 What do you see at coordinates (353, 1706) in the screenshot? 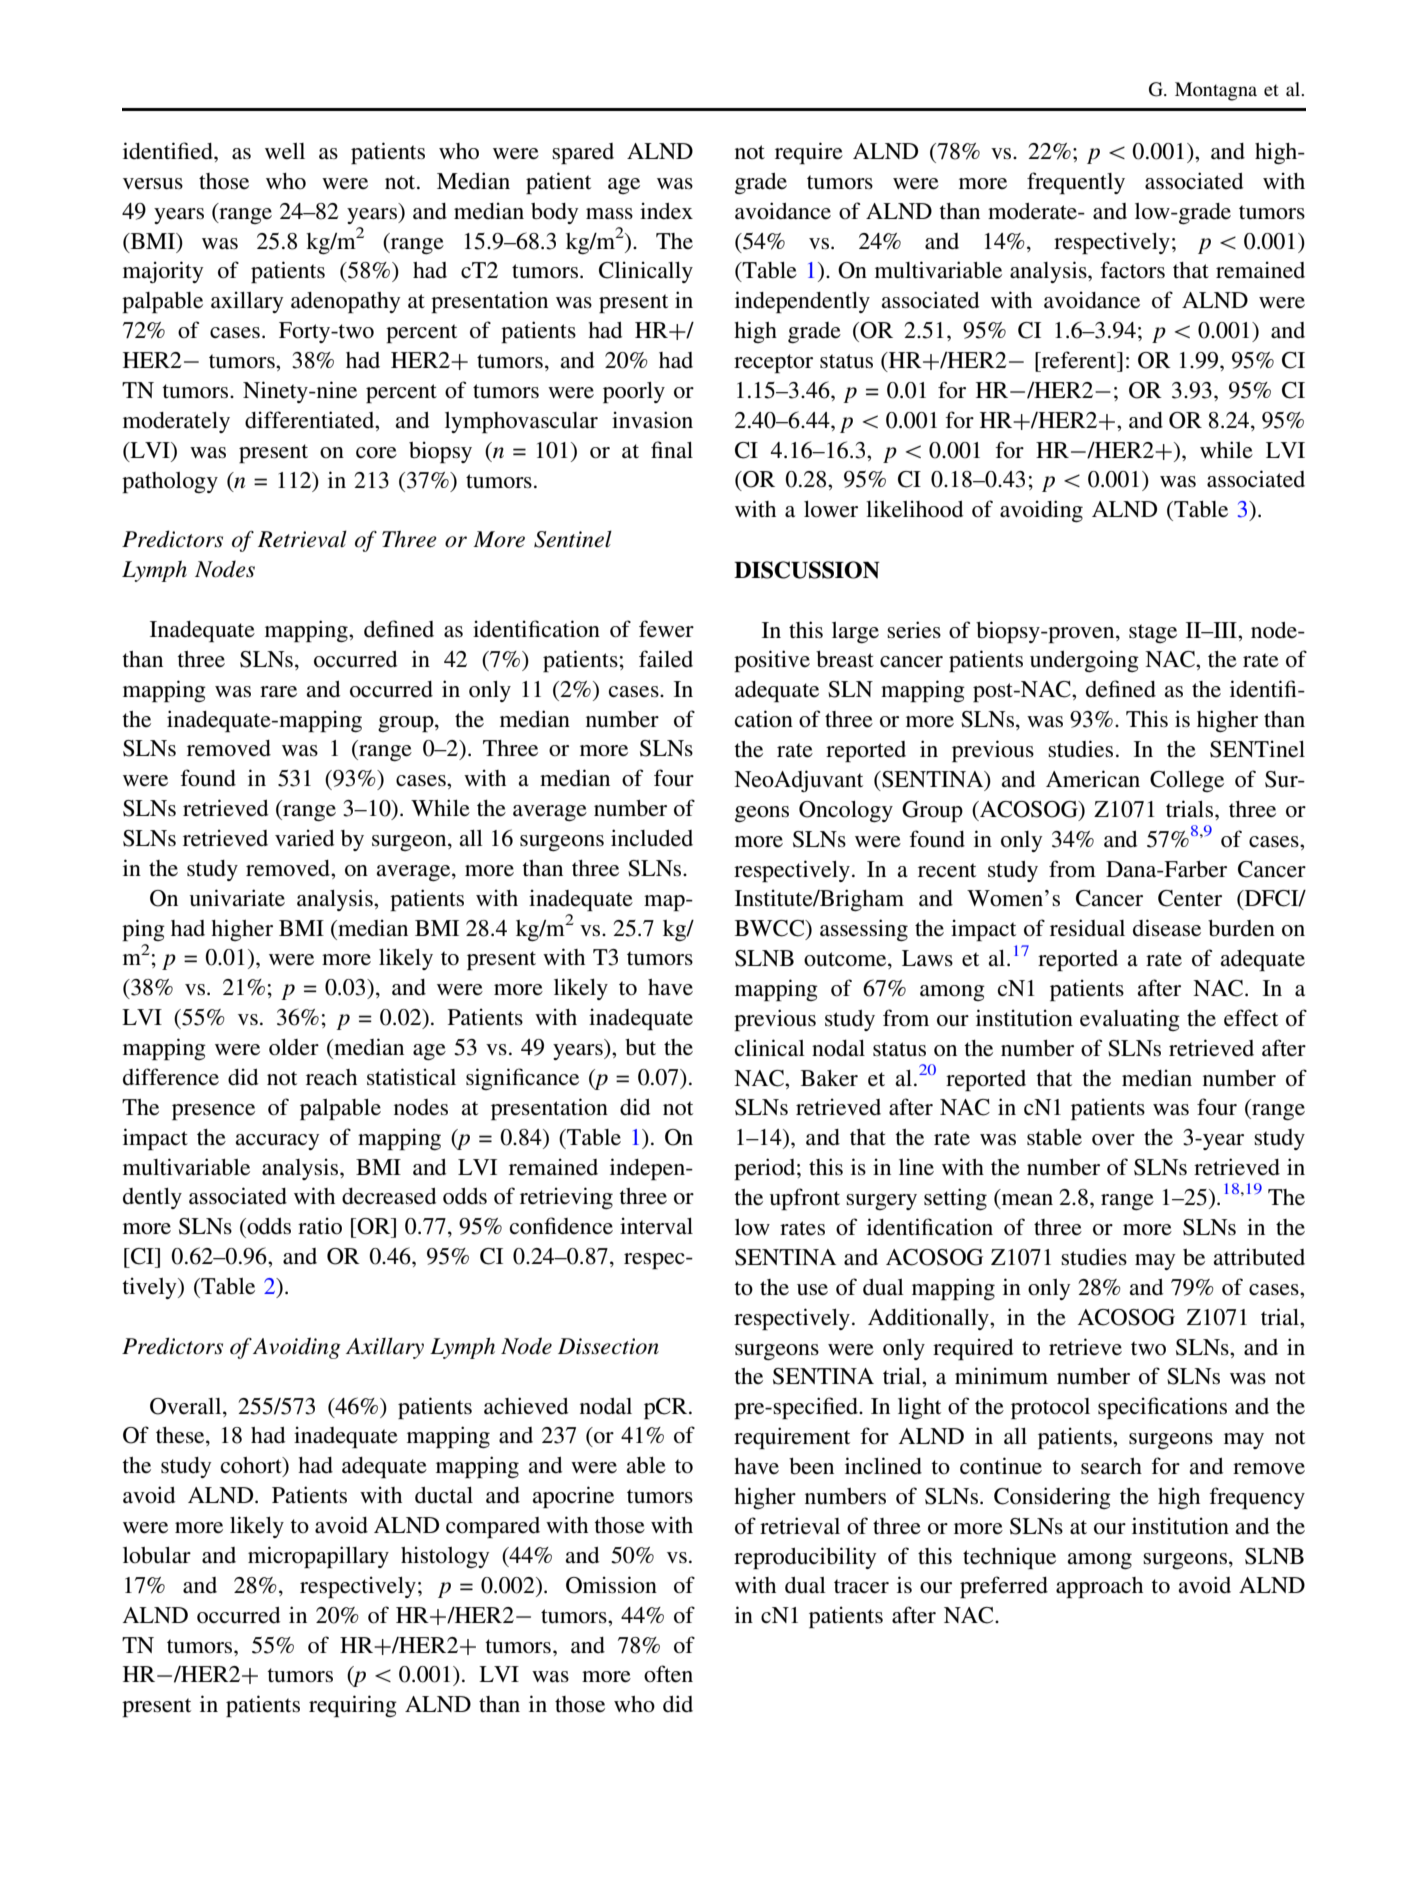
I see `requiring` at bounding box center [353, 1706].
